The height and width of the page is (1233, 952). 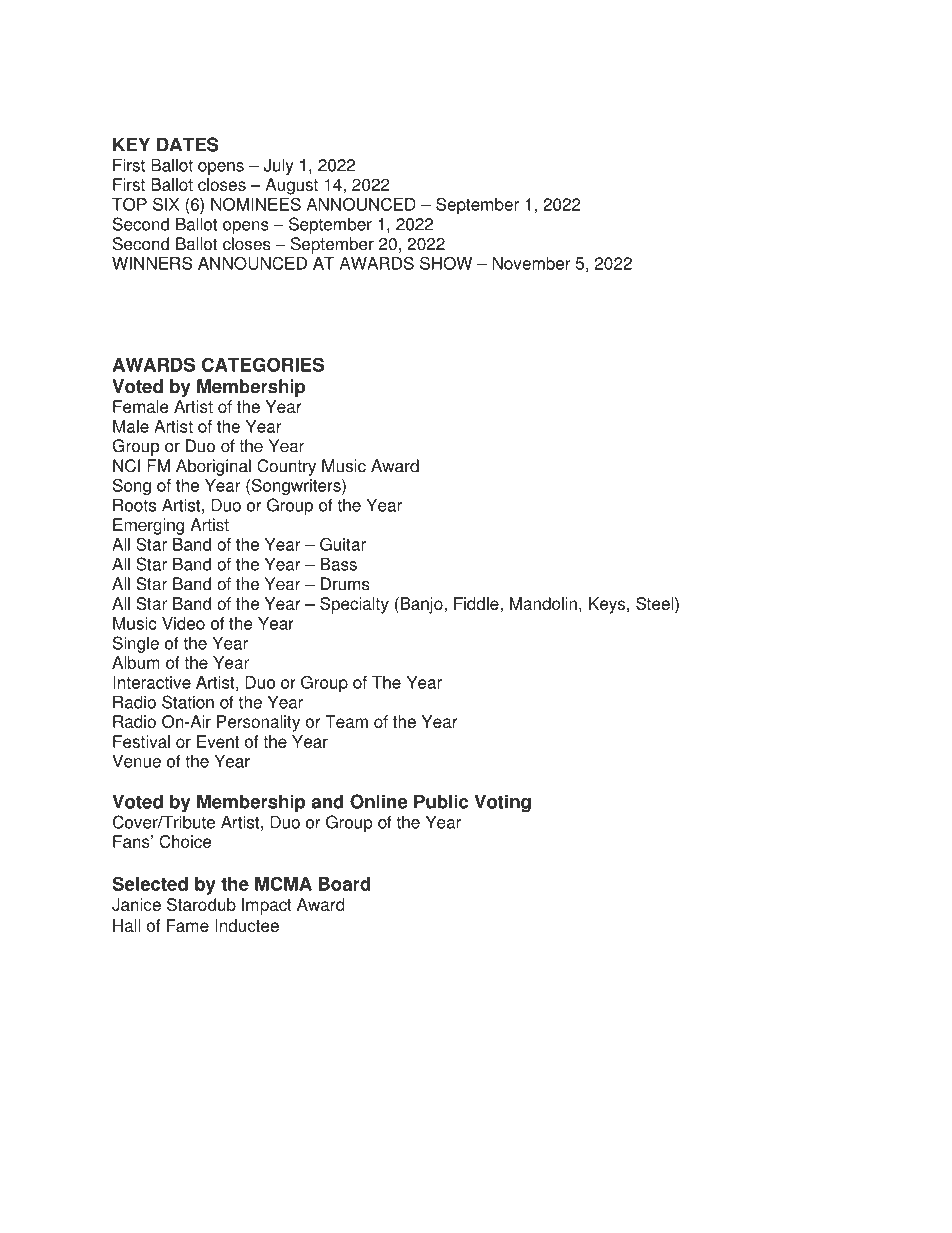 I want to click on Video, so click(x=183, y=623).
